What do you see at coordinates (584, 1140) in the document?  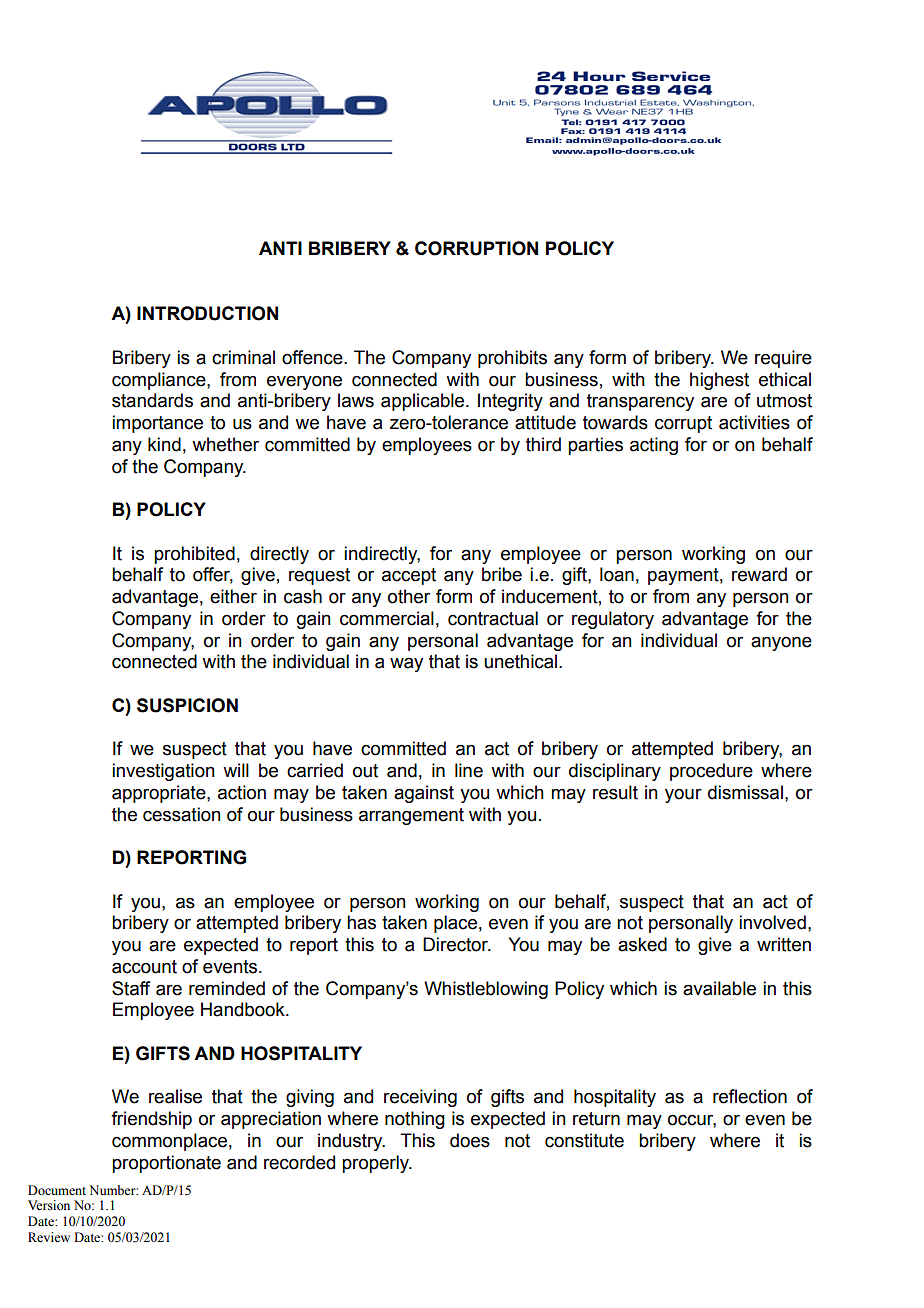 I see `constitute` at bounding box center [584, 1140].
